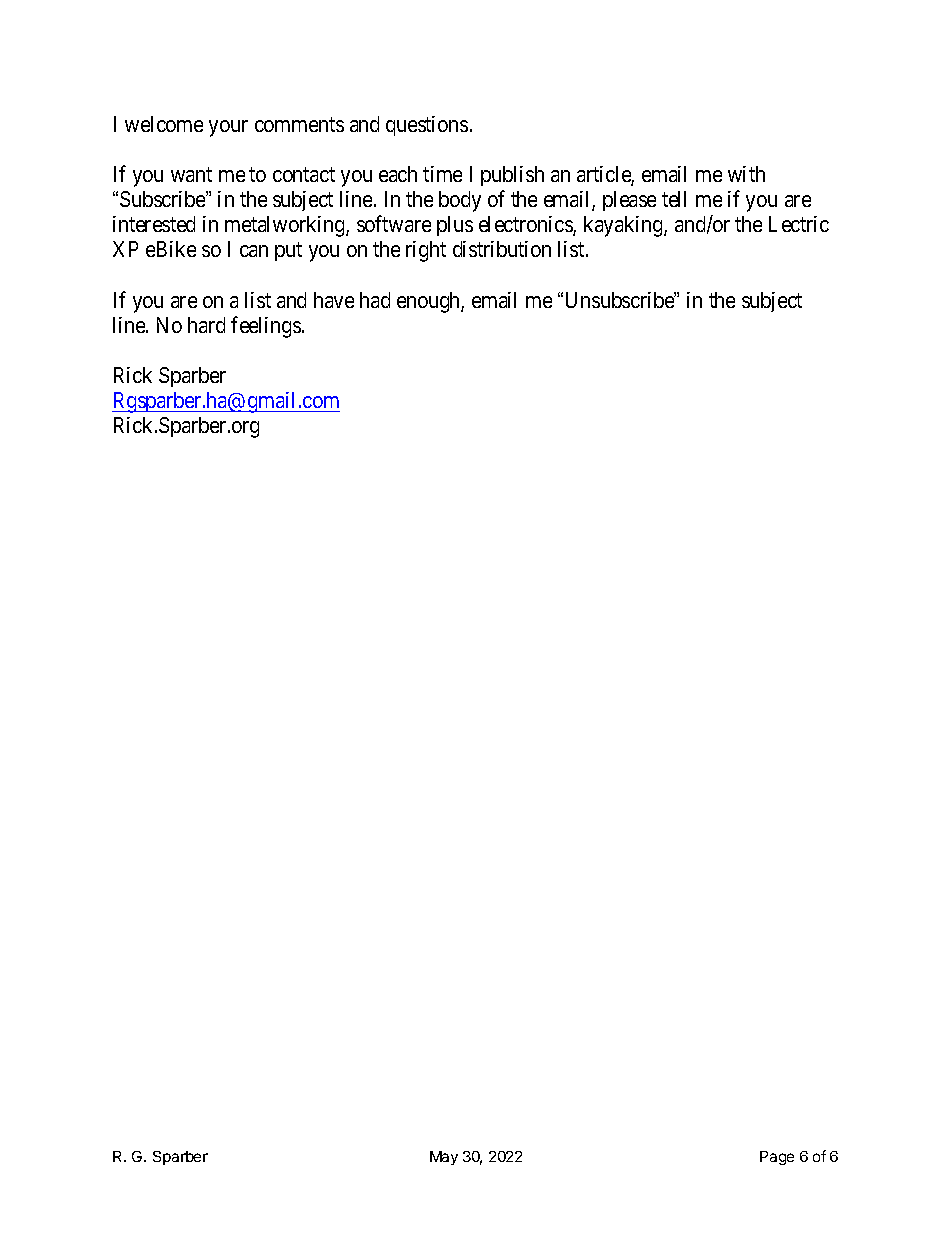  Describe the element at coordinates (444, 1158) in the screenshot. I see `May` at that location.
